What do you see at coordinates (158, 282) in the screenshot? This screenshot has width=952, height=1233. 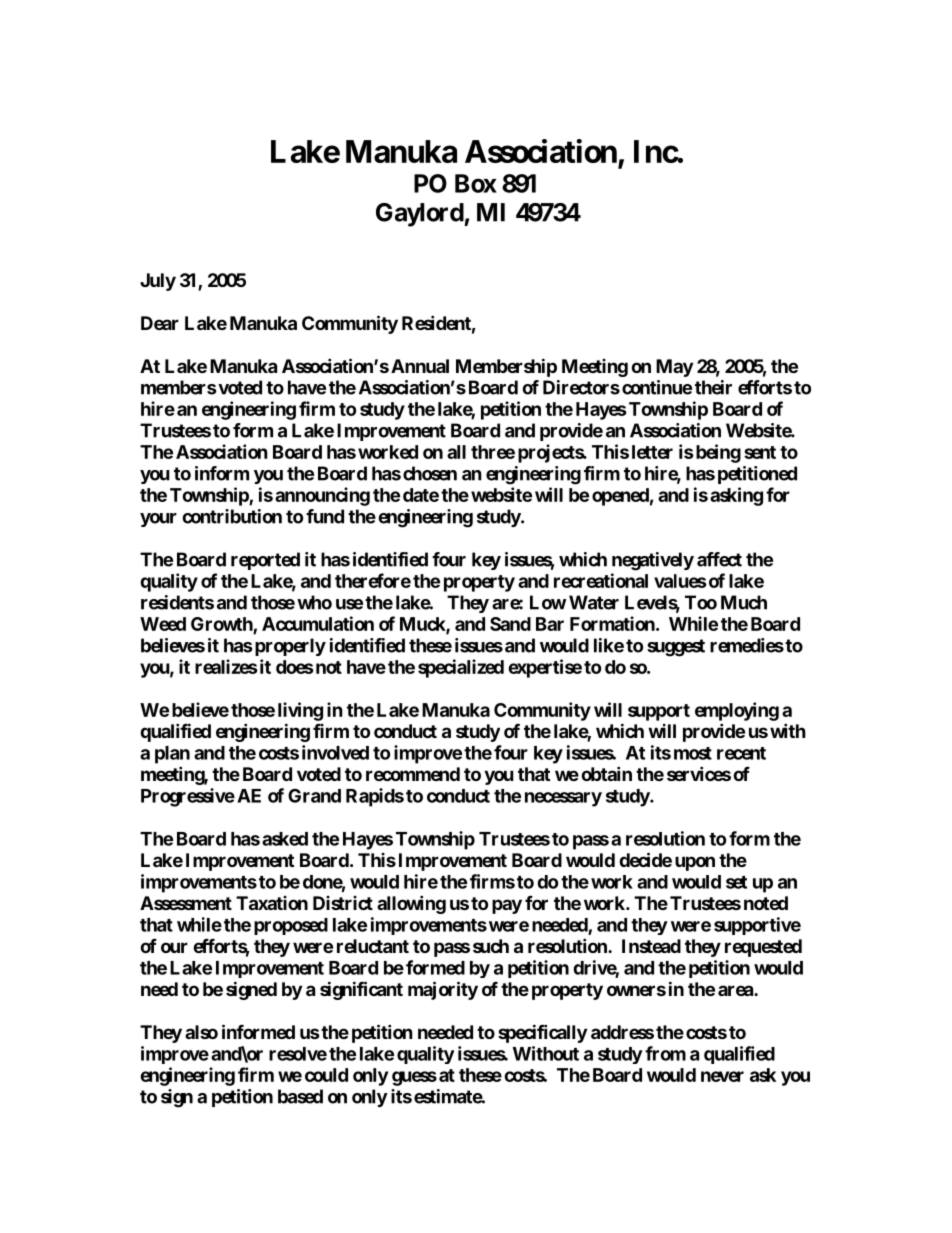 I see `July` at bounding box center [158, 282].
